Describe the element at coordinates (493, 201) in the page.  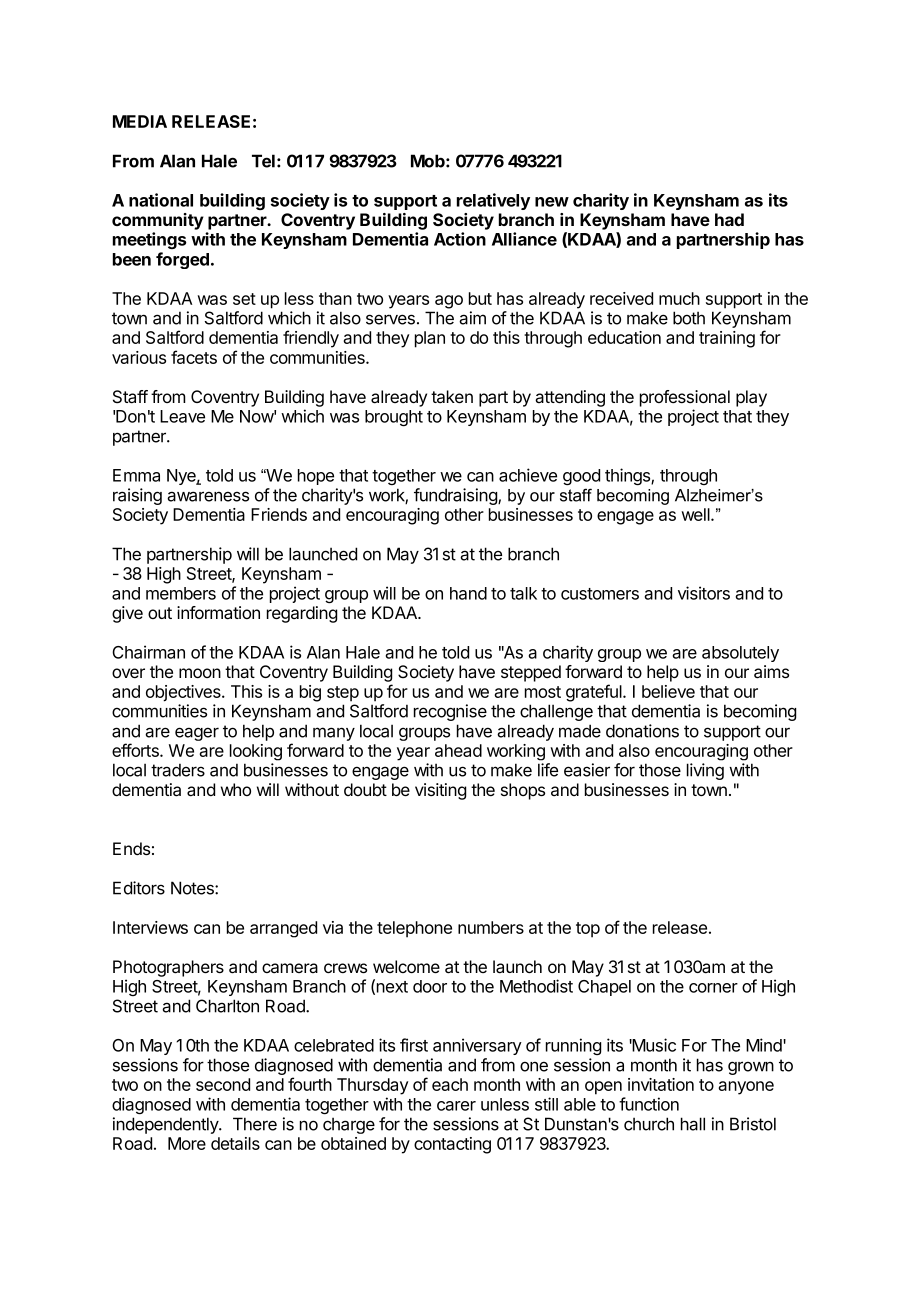
I see `relatively` at that location.
